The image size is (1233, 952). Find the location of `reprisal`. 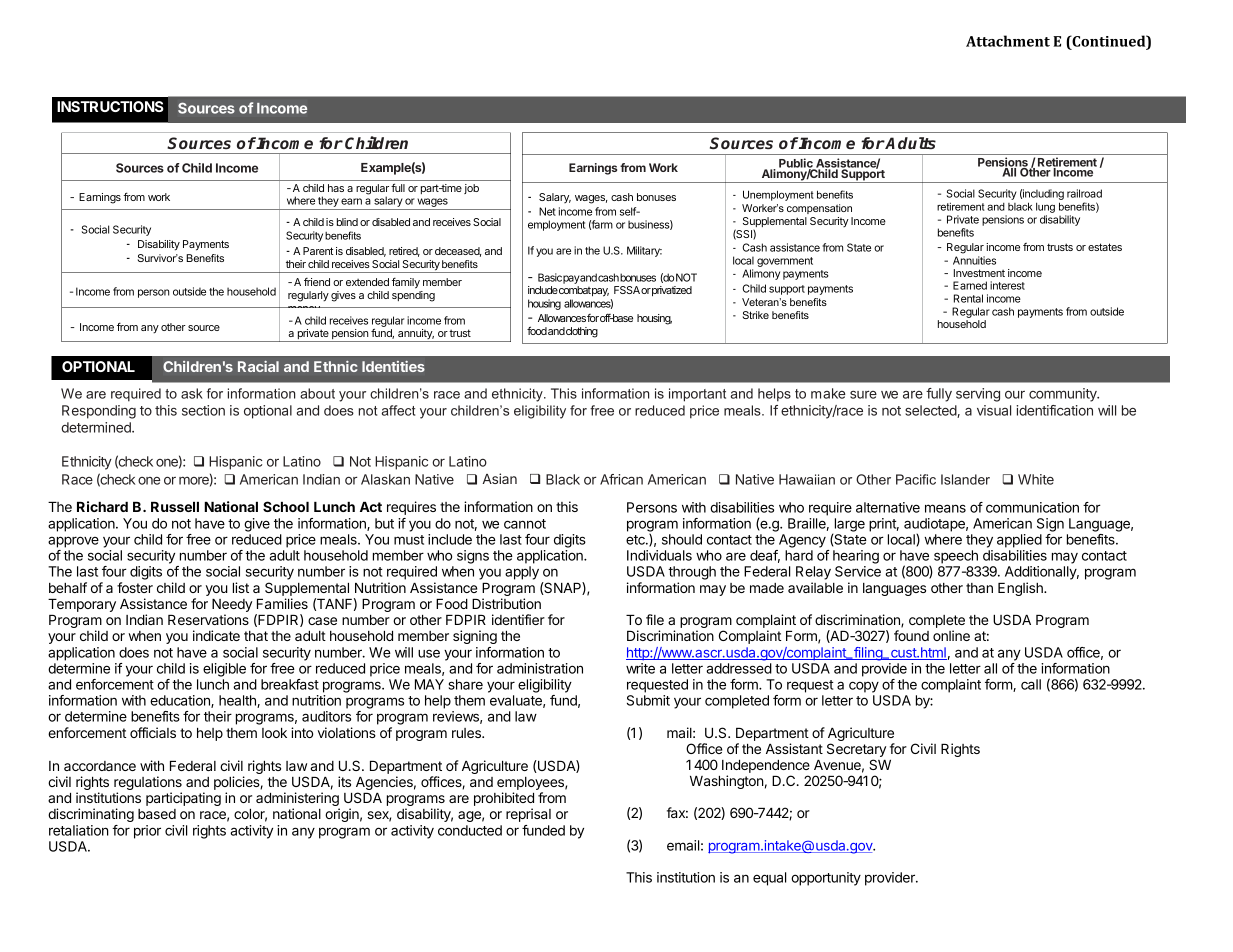

reprisal is located at coordinates (528, 815).
